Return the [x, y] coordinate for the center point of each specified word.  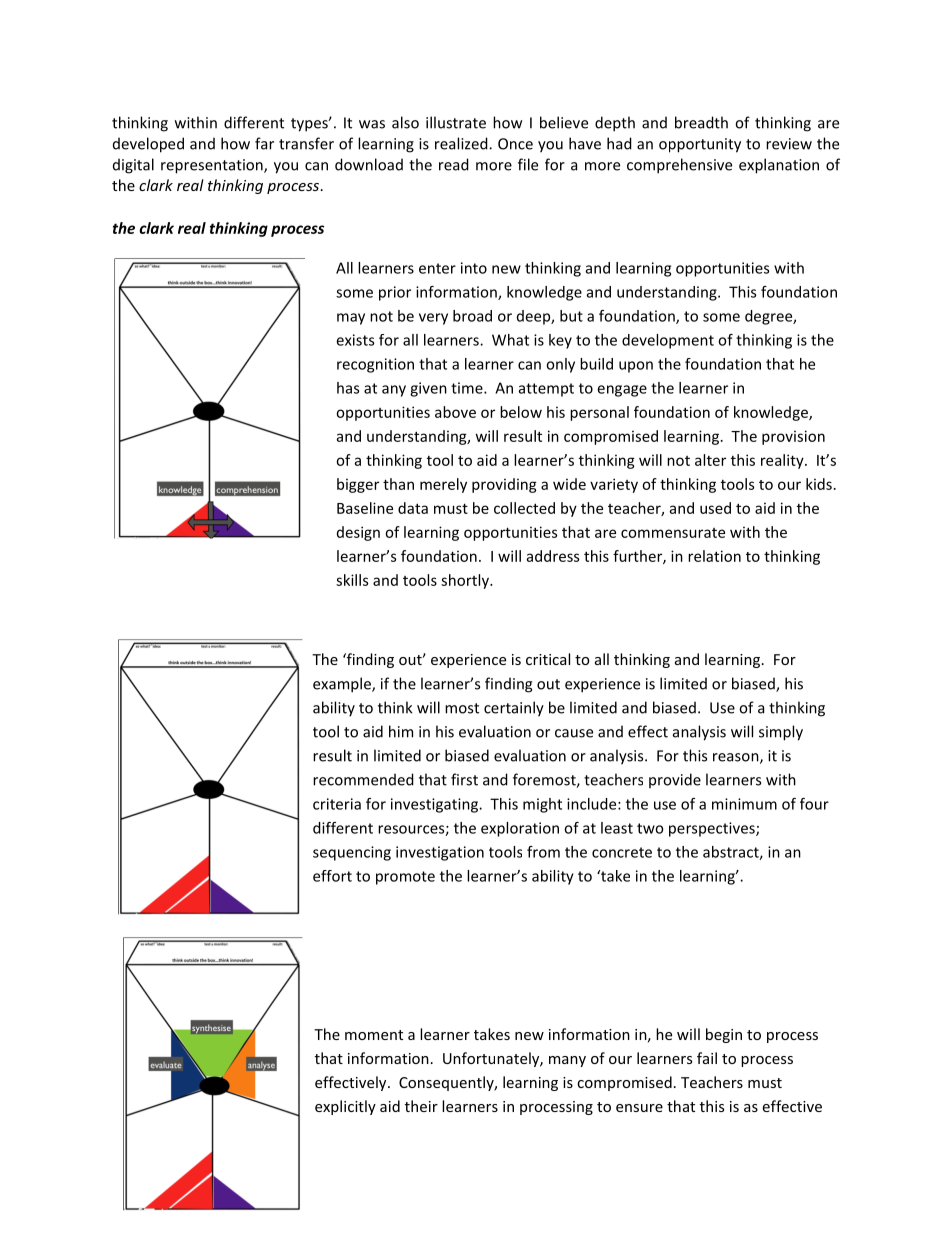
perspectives [713, 829]
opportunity [700, 145]
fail [707, 1058]
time [468, 388]
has [348, 388]
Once [515, 144]
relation [714, 556]
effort [332, 876]
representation [213, 166]
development [668, 341]
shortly [466, 581]
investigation [440, 853]
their [421, 1106]
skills [352, 580]
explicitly [345, 1107]
